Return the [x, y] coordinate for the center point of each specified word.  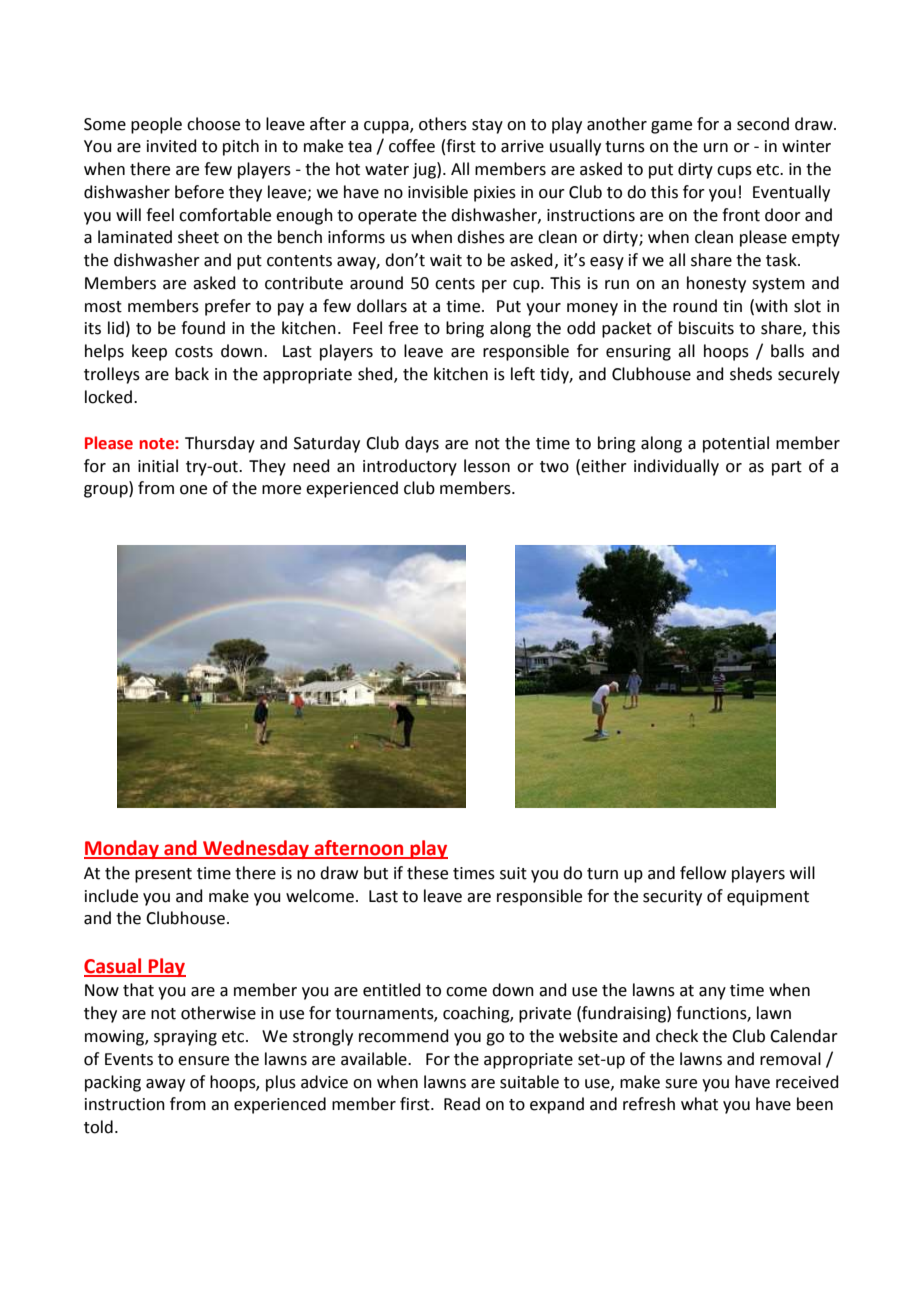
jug [425, 170]
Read [462, 1104]
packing [113, 1083]
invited [172, 146]
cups [734, 172]
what [699, 1104]
